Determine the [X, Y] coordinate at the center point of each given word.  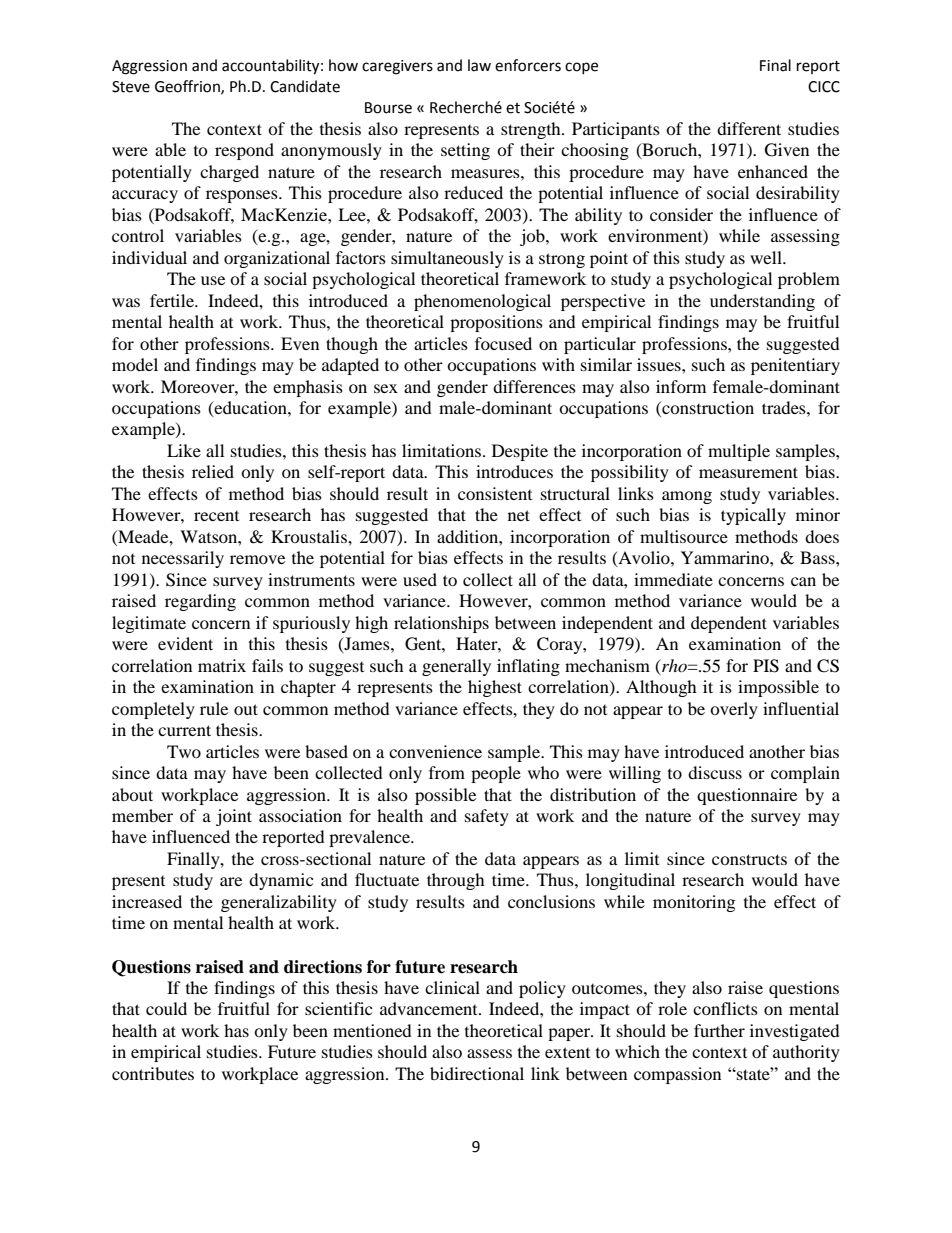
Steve [131, 87]
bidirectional [477, 1073]
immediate [673, 579]
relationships [441, 624]
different [749, 128]
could [166, 1008]
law [479, 65]
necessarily [183, 559]
